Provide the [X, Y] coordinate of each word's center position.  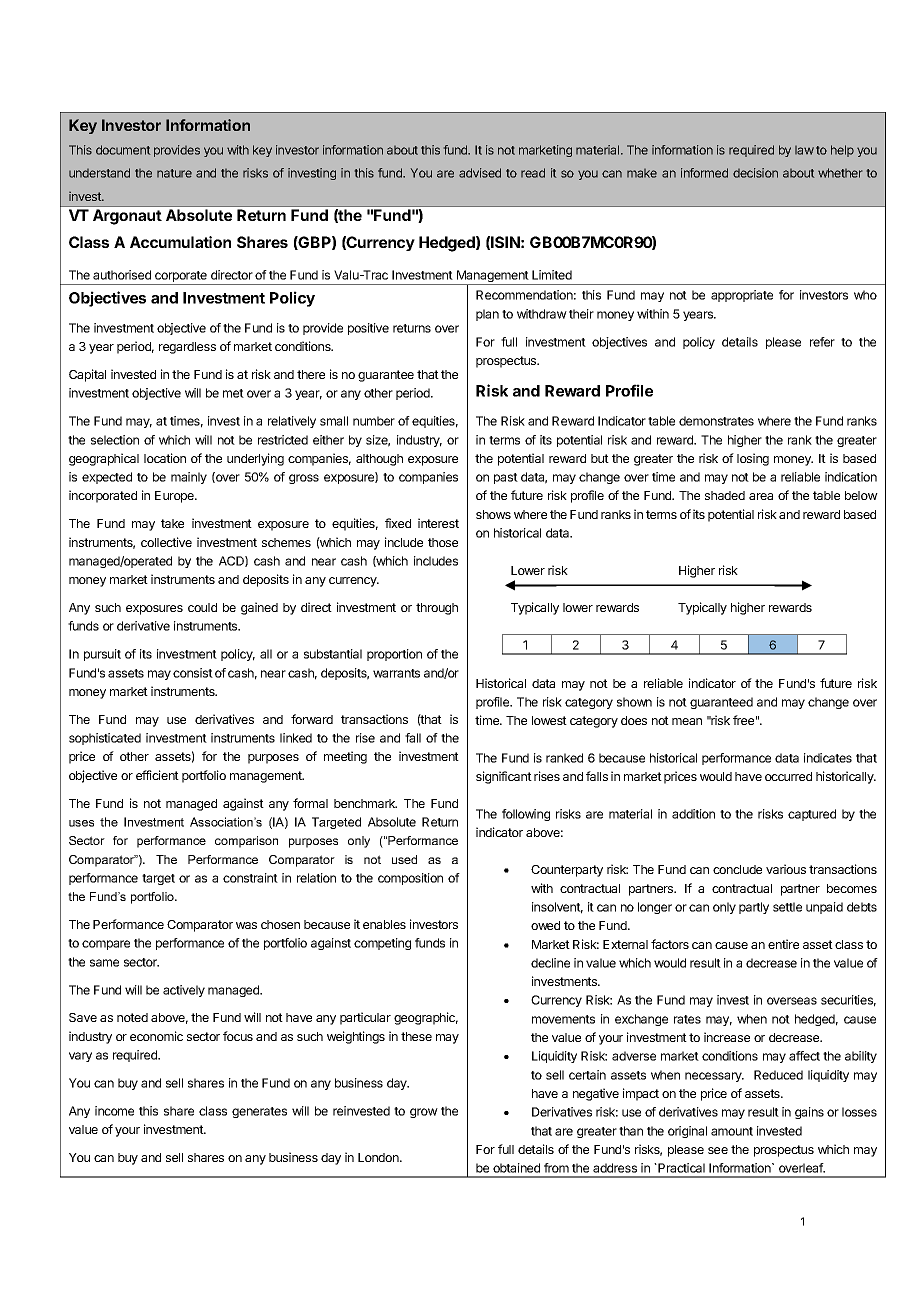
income [114, 1111]
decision [755, 173]
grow [424, 1113]
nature [174, 173]
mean [687, 721]
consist [193, 673]
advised [480, 173]
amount [732, 1131]
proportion [394, 655]
